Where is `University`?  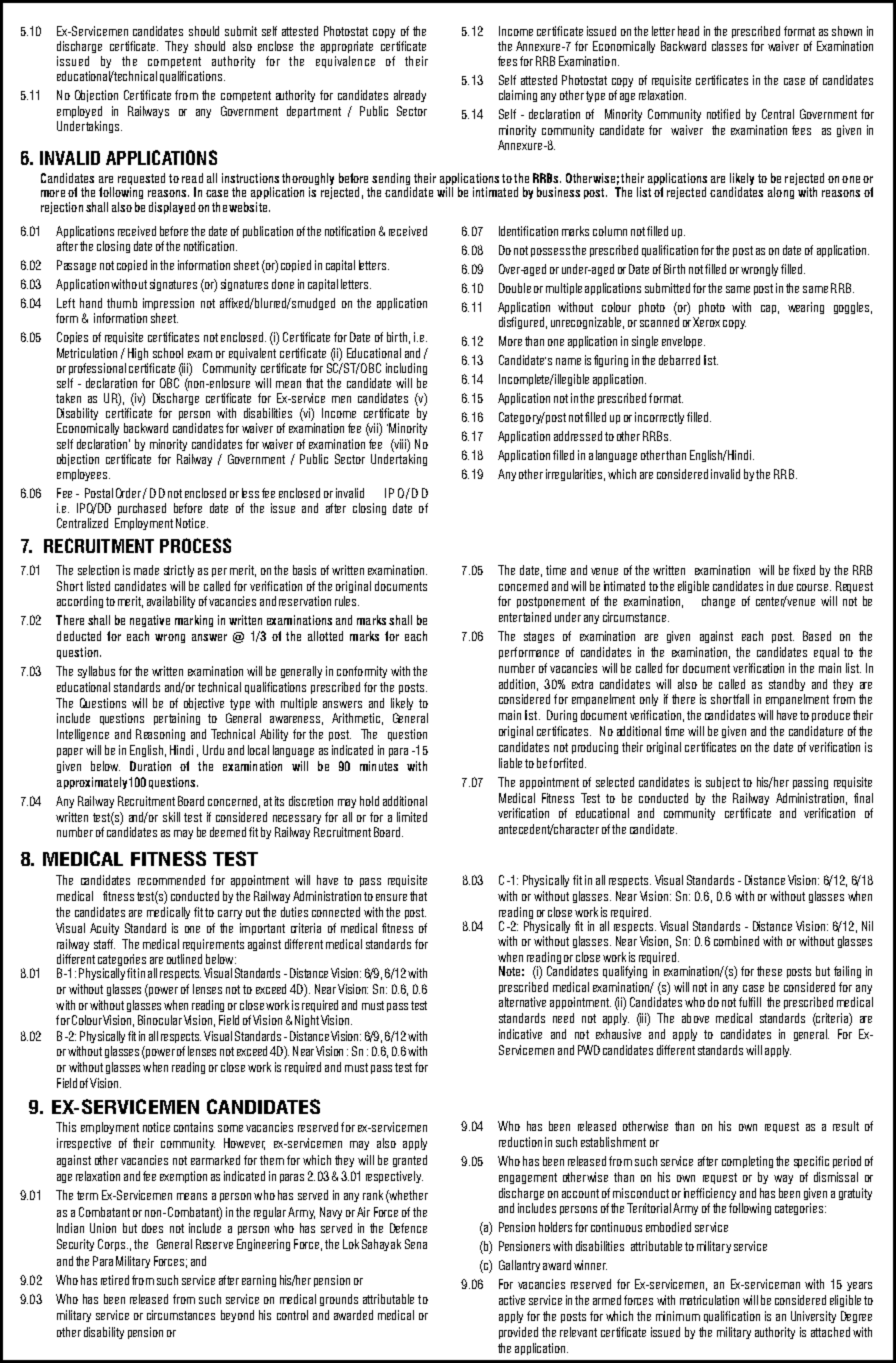
University is located at coordinates (813, 1317).
